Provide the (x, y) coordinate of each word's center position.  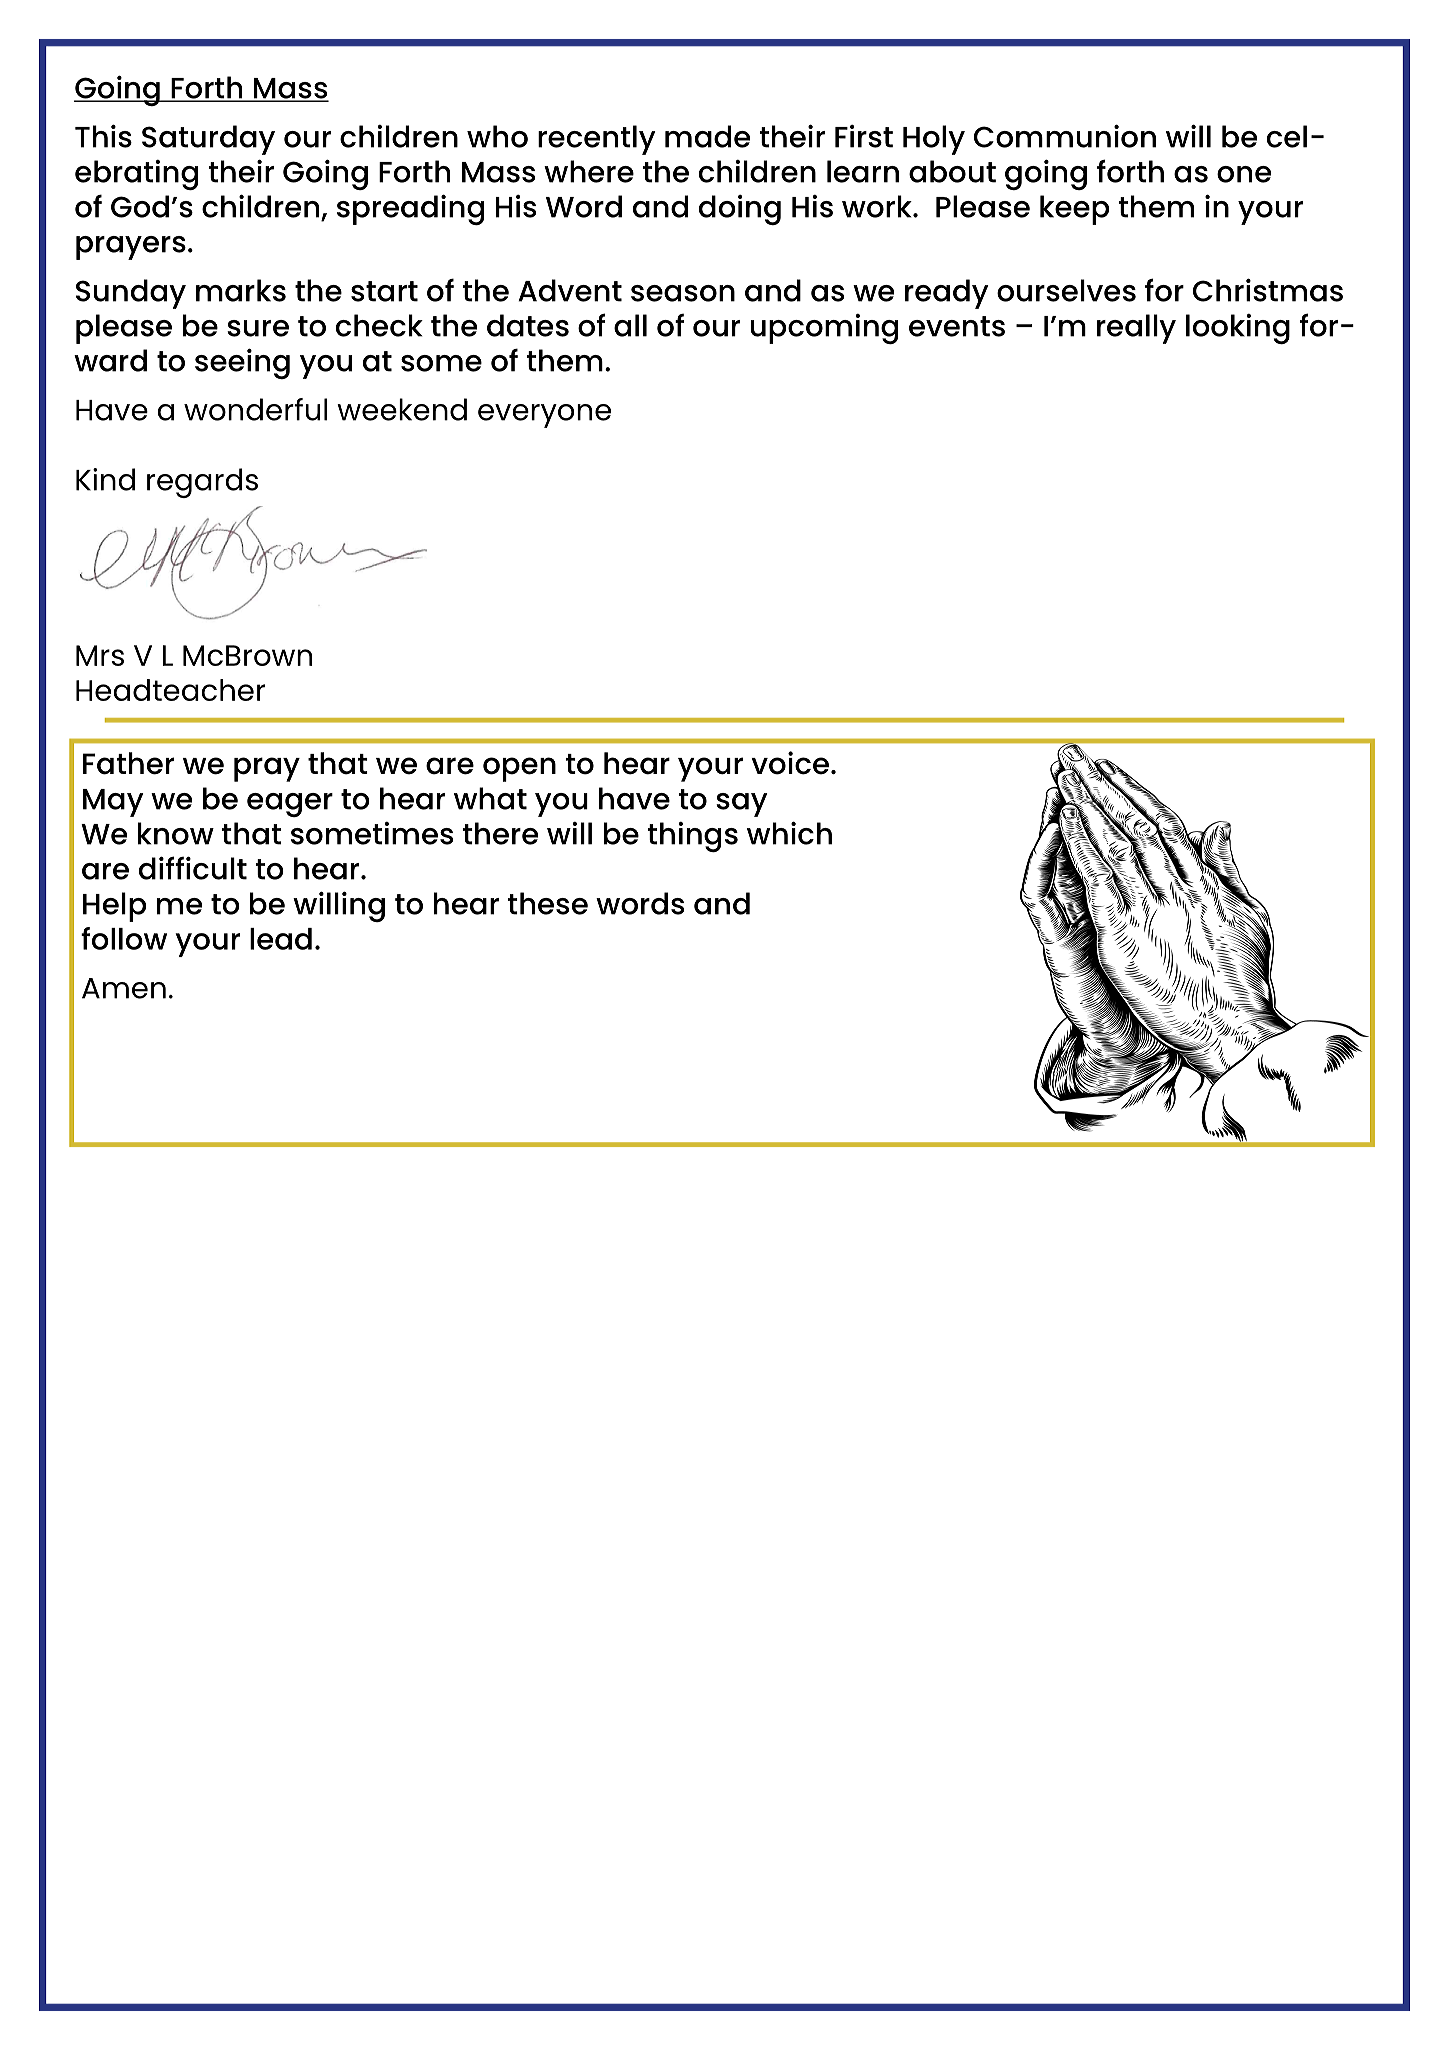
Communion (1065, 136)
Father (128, 763)
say (742, 805)
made (707, 136)
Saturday (208, 140)
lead (281, 939)
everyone (544, 416)
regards (202, 483)
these (548, 903)
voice (790, 763)
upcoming (824, 329)
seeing (242, 363)
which (789, 833)
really (1136, 329)
